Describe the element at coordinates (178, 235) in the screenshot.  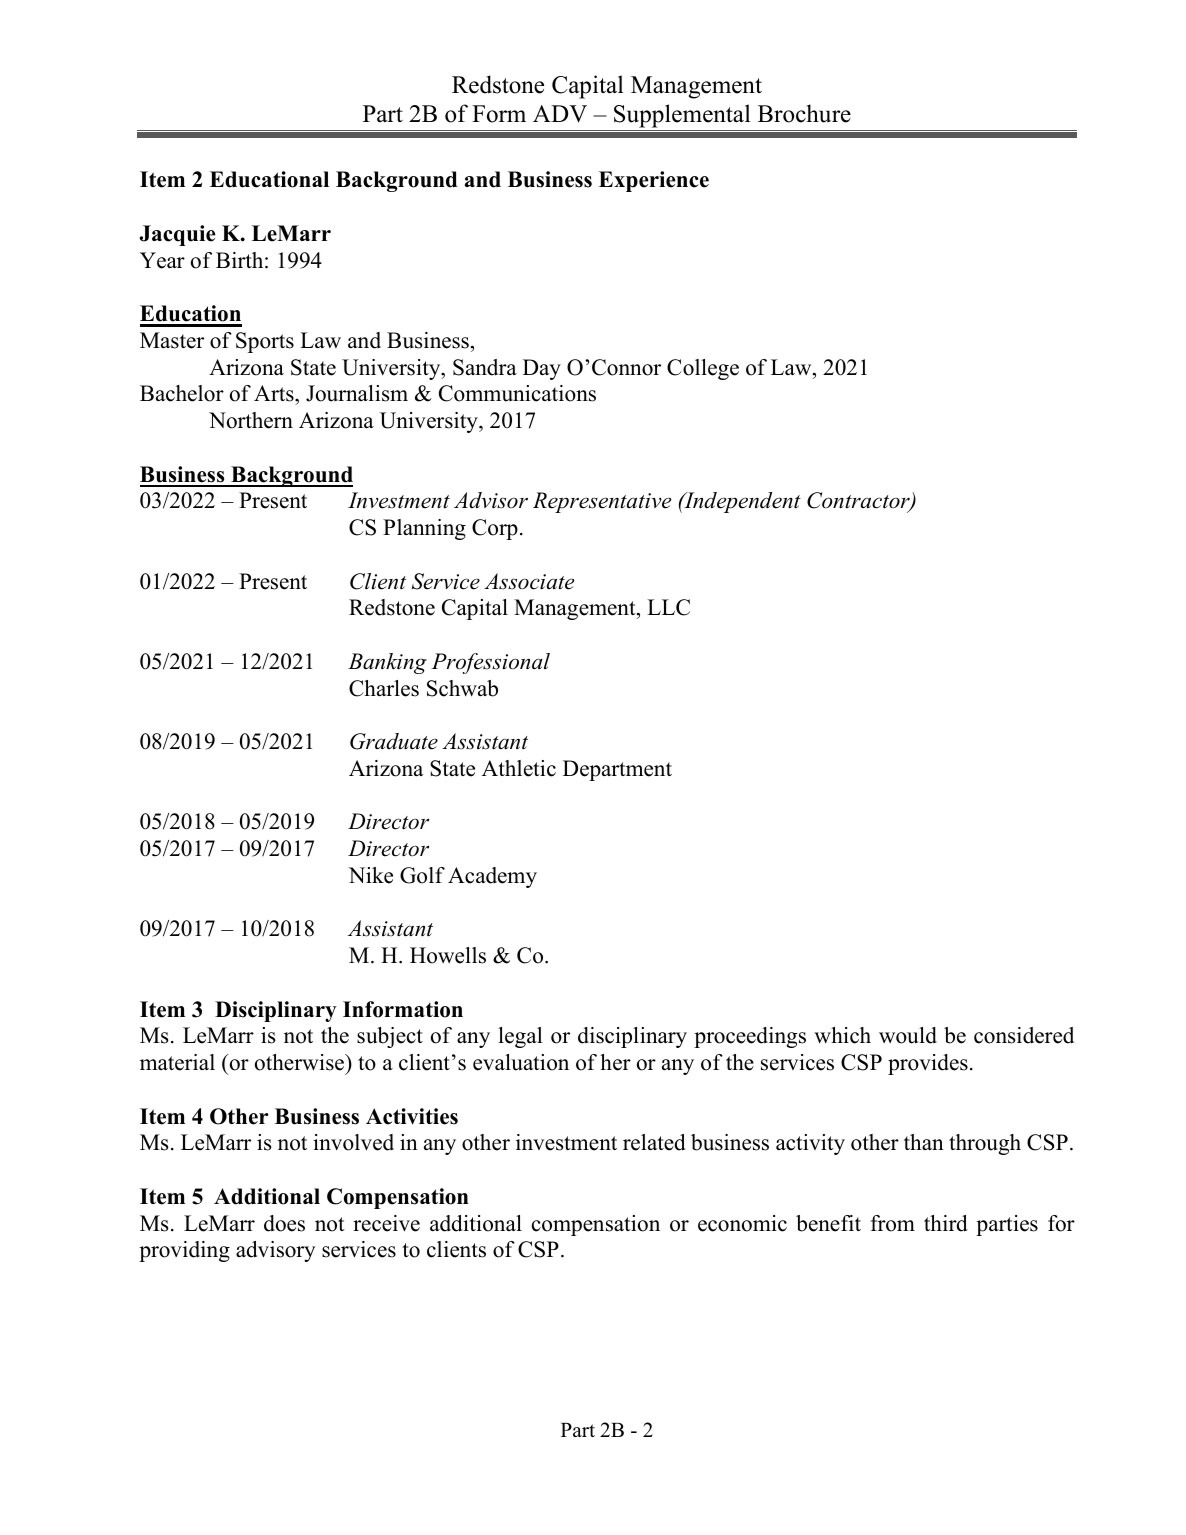
I see `Jacquie` at that location.
